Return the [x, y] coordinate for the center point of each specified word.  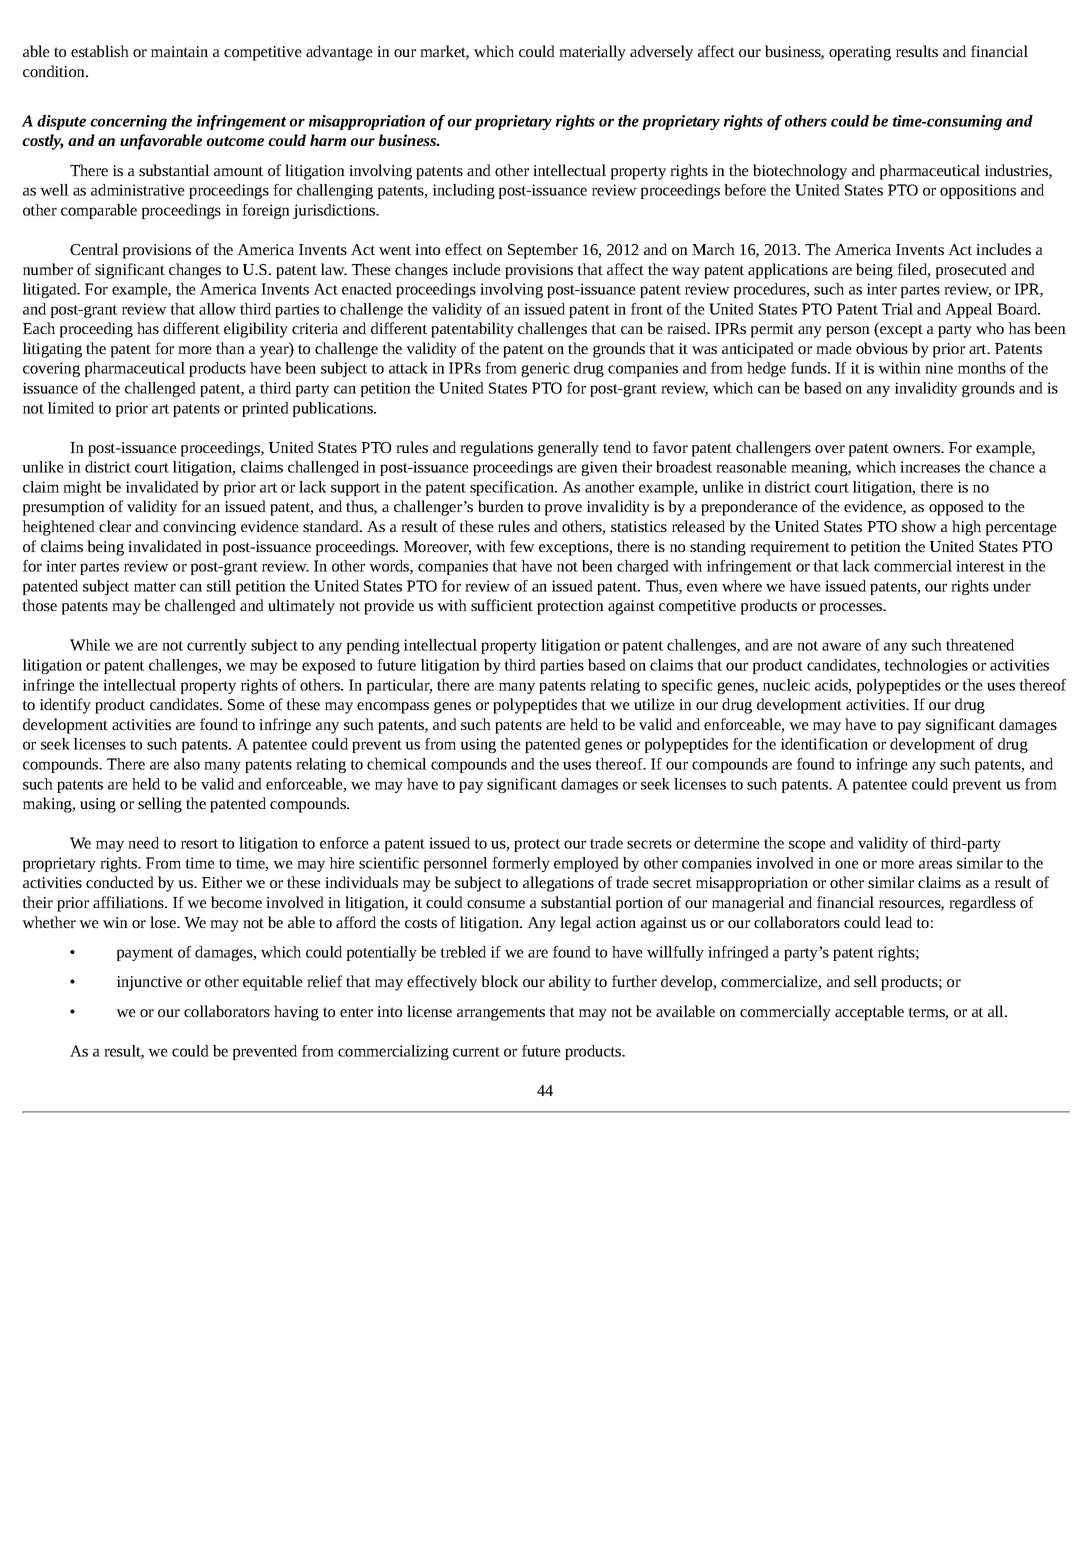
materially [592, 53]
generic [545, 369]
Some [246, 704]
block [499, 981]
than [230, 348]
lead [898, 922]
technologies [926, 666]
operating [860, 53]
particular [399, 686]
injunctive [149, 983]
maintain [179, 51]
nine [939, 368]
